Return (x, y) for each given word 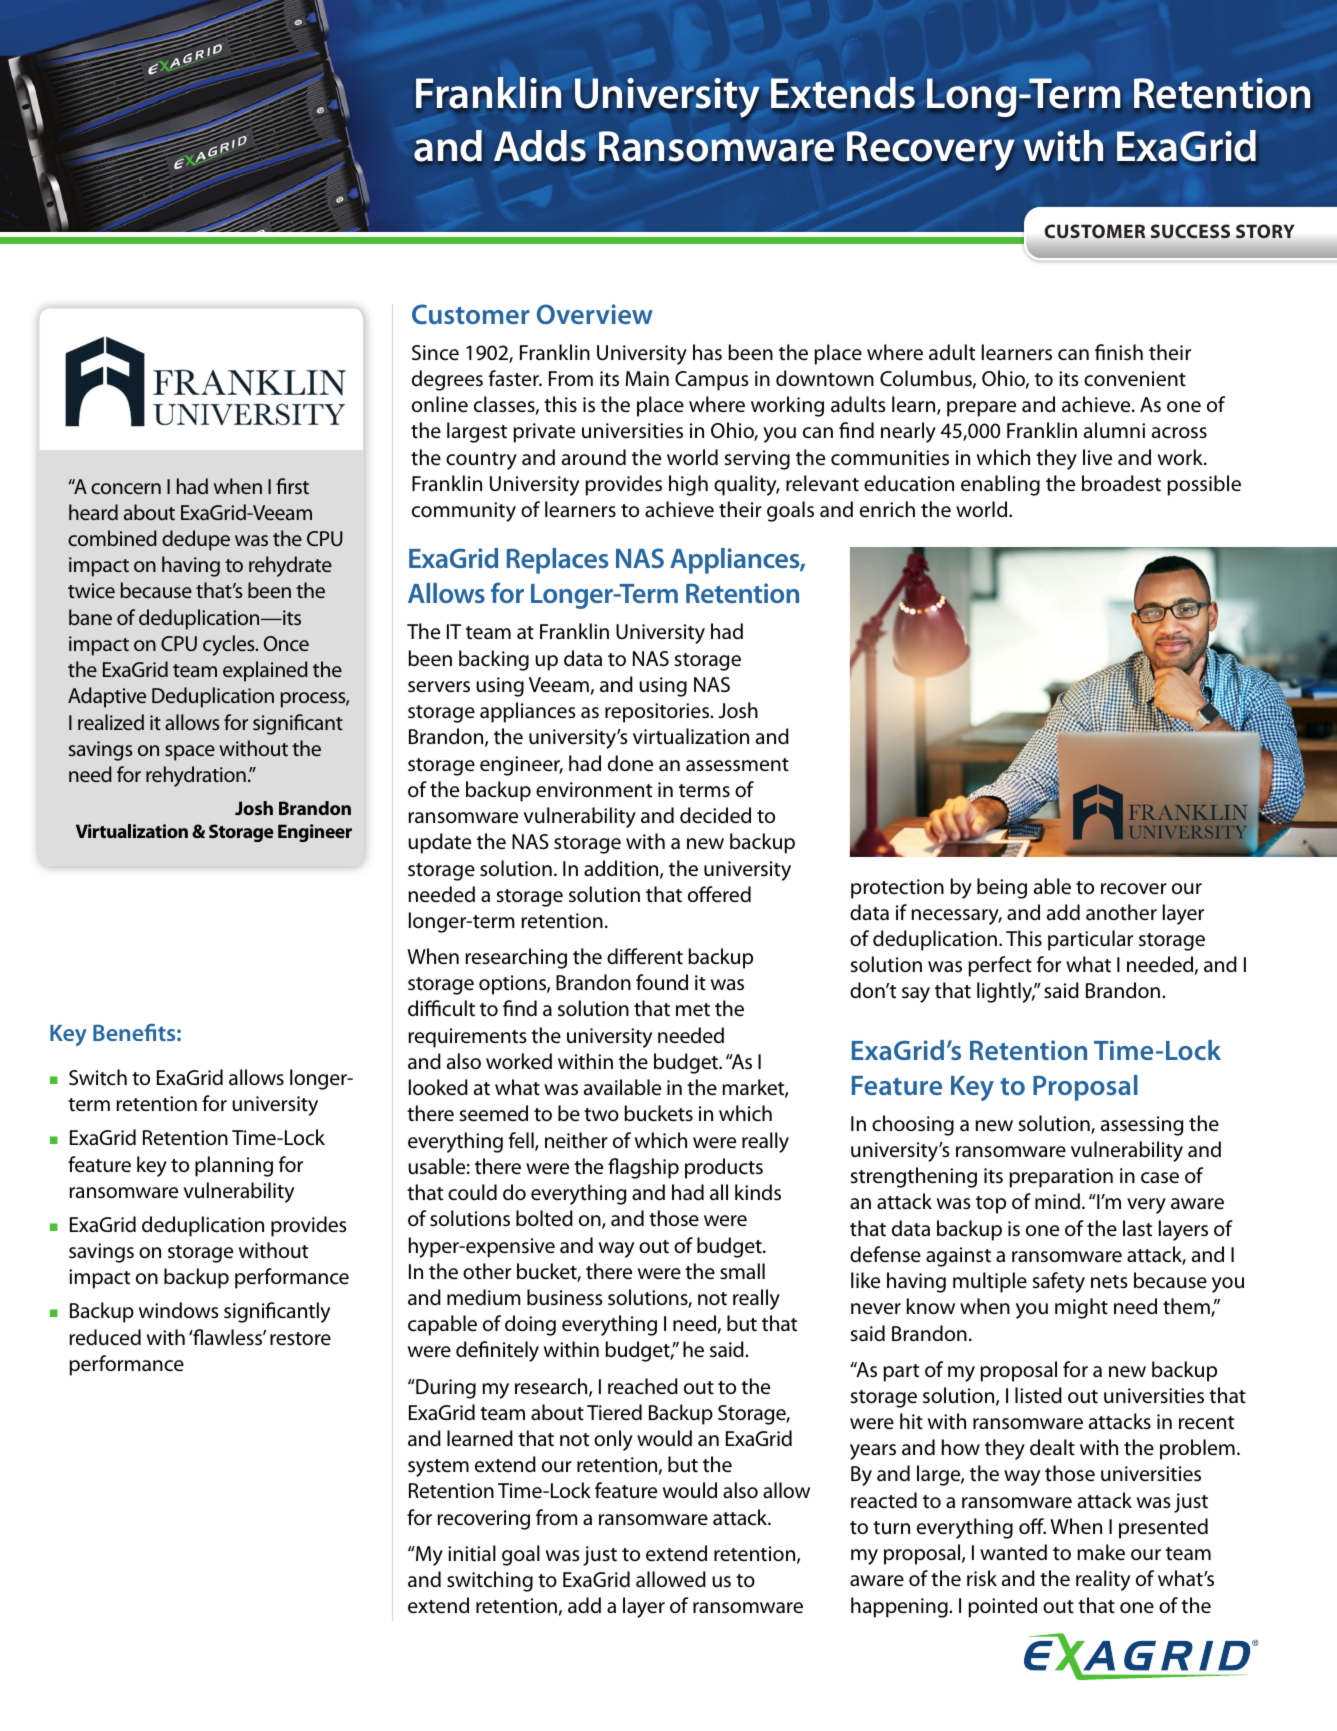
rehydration (196, 776)
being (1002, 888)
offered (719, 894)
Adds (540, 146)
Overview (595, 314)
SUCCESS (1190, 231)
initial (472, 1553)
